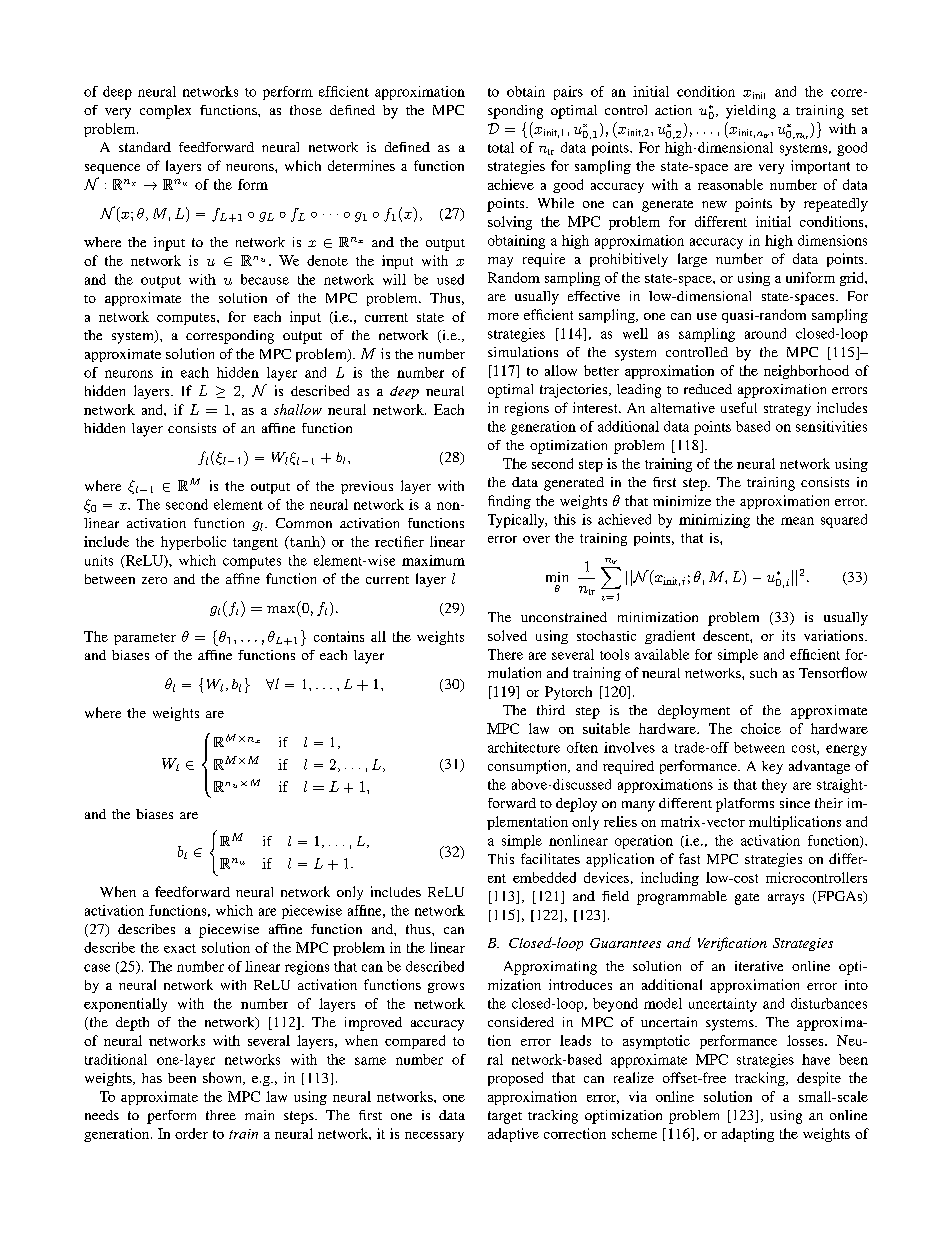  I want to click on parameter, so click(145, 639).
